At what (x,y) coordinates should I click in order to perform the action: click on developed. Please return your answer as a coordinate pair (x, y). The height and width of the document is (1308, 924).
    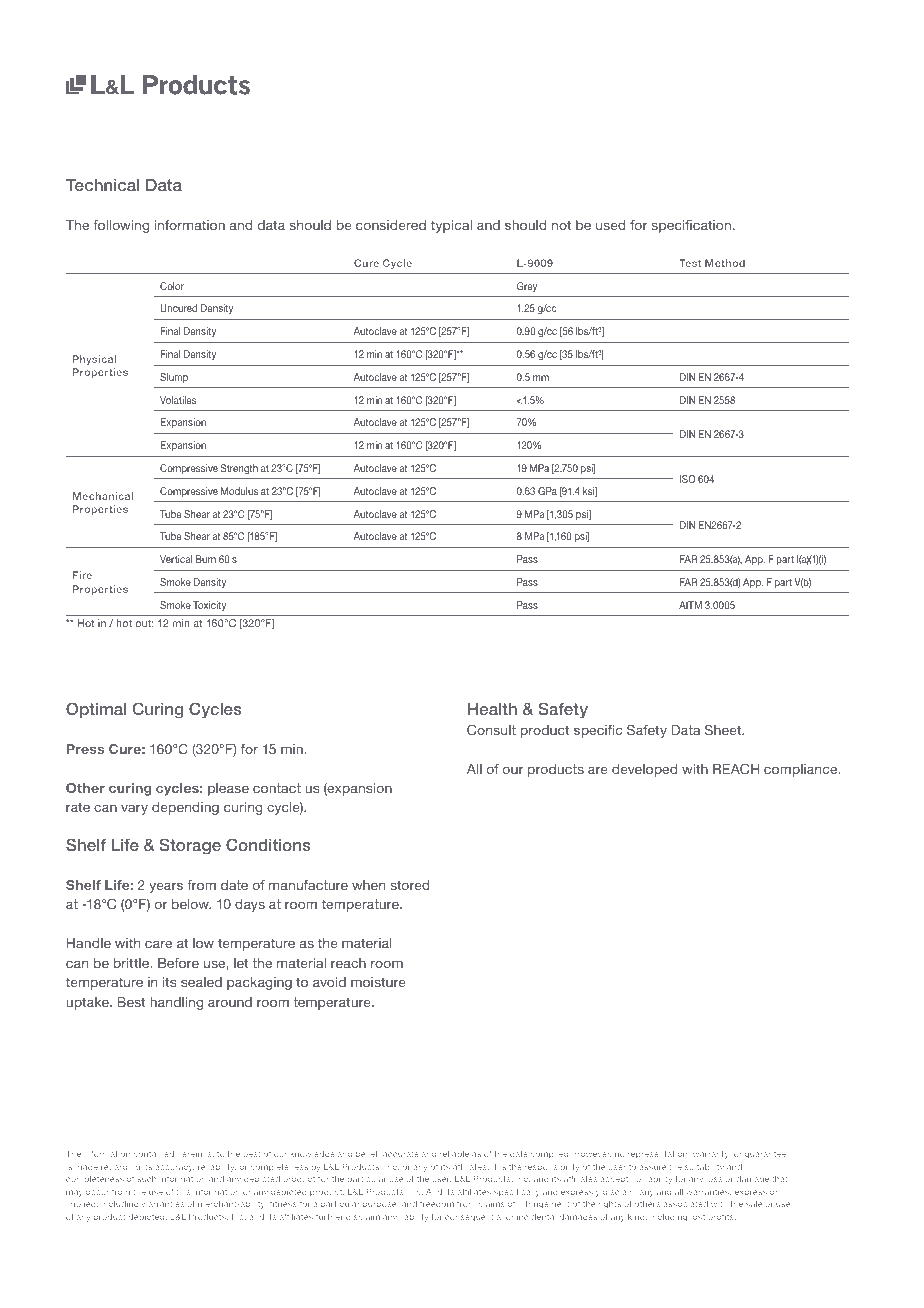
    Looking at the image, I should click on (644, 770).
